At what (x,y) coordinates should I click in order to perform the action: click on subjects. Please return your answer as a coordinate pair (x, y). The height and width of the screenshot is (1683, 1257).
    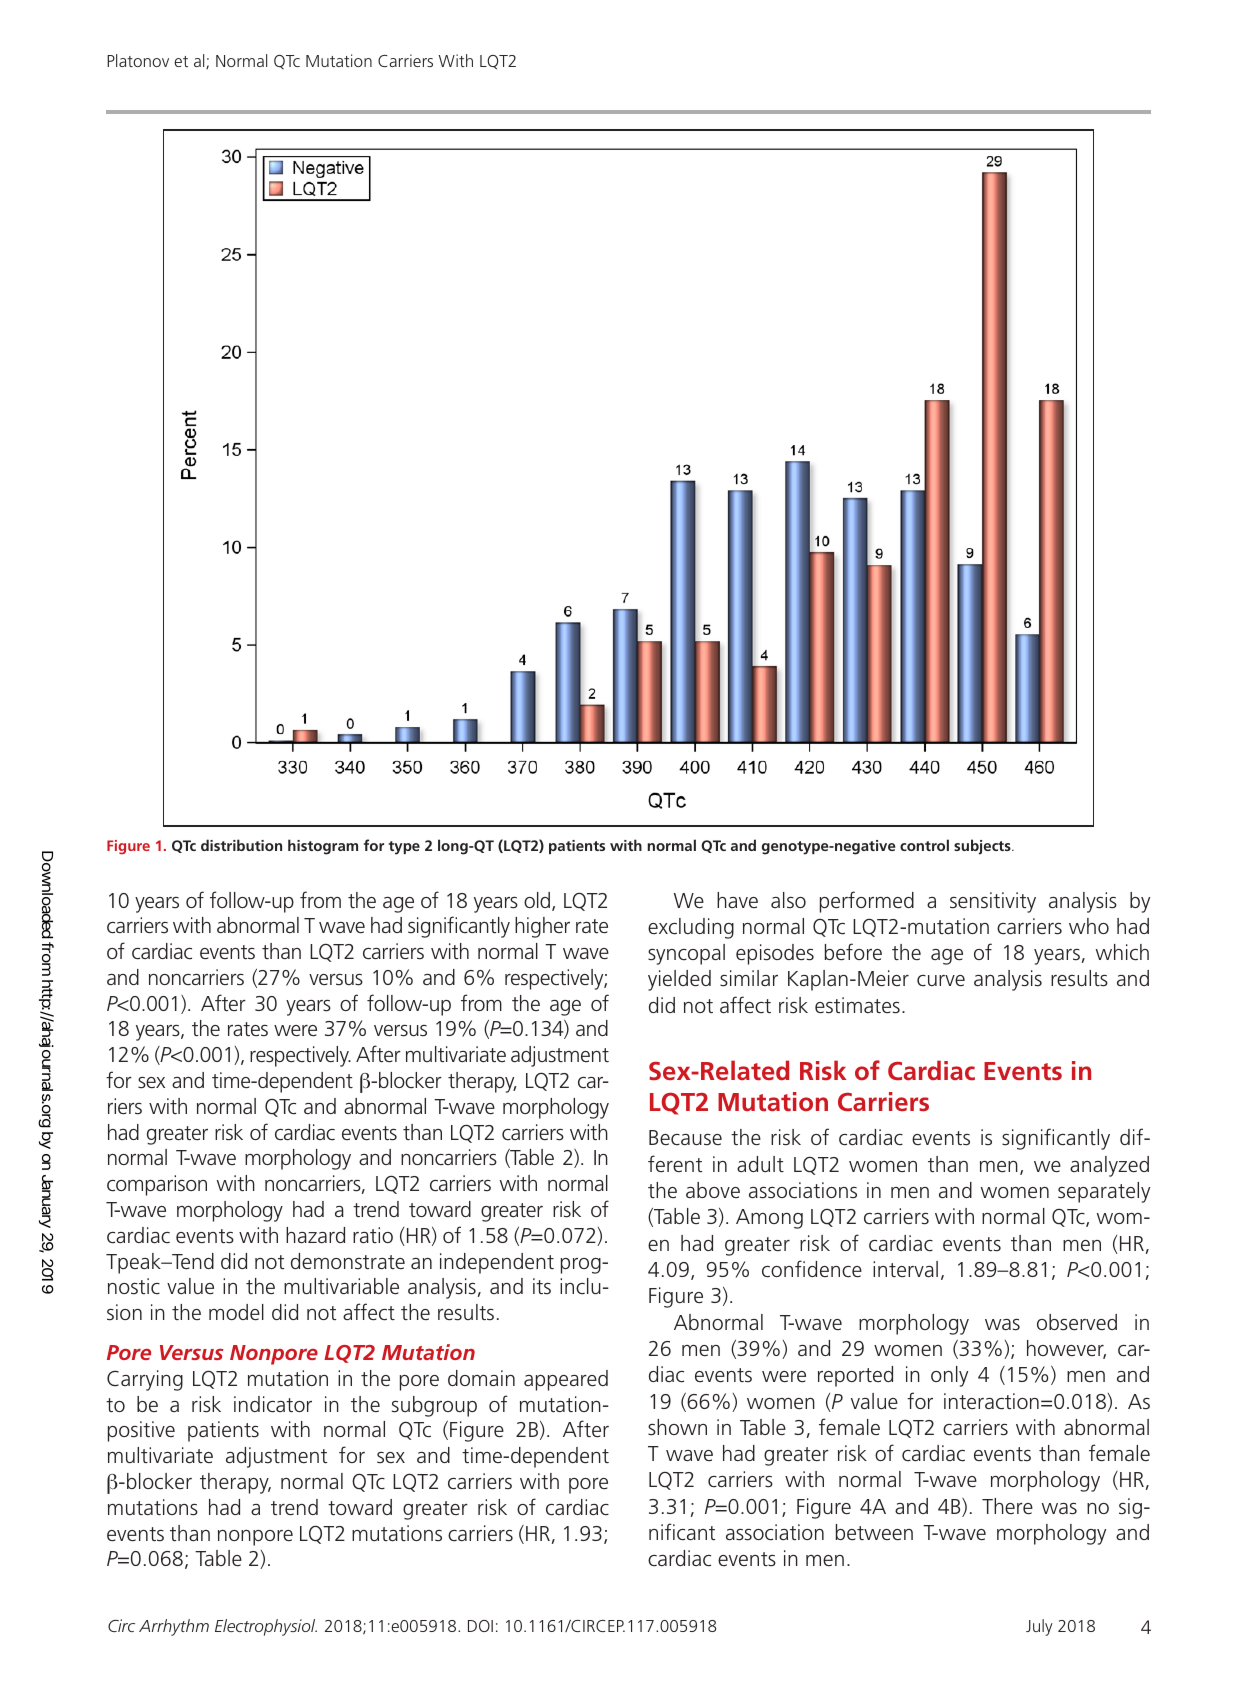
    Looking at the image, I should click on (983, 847).
